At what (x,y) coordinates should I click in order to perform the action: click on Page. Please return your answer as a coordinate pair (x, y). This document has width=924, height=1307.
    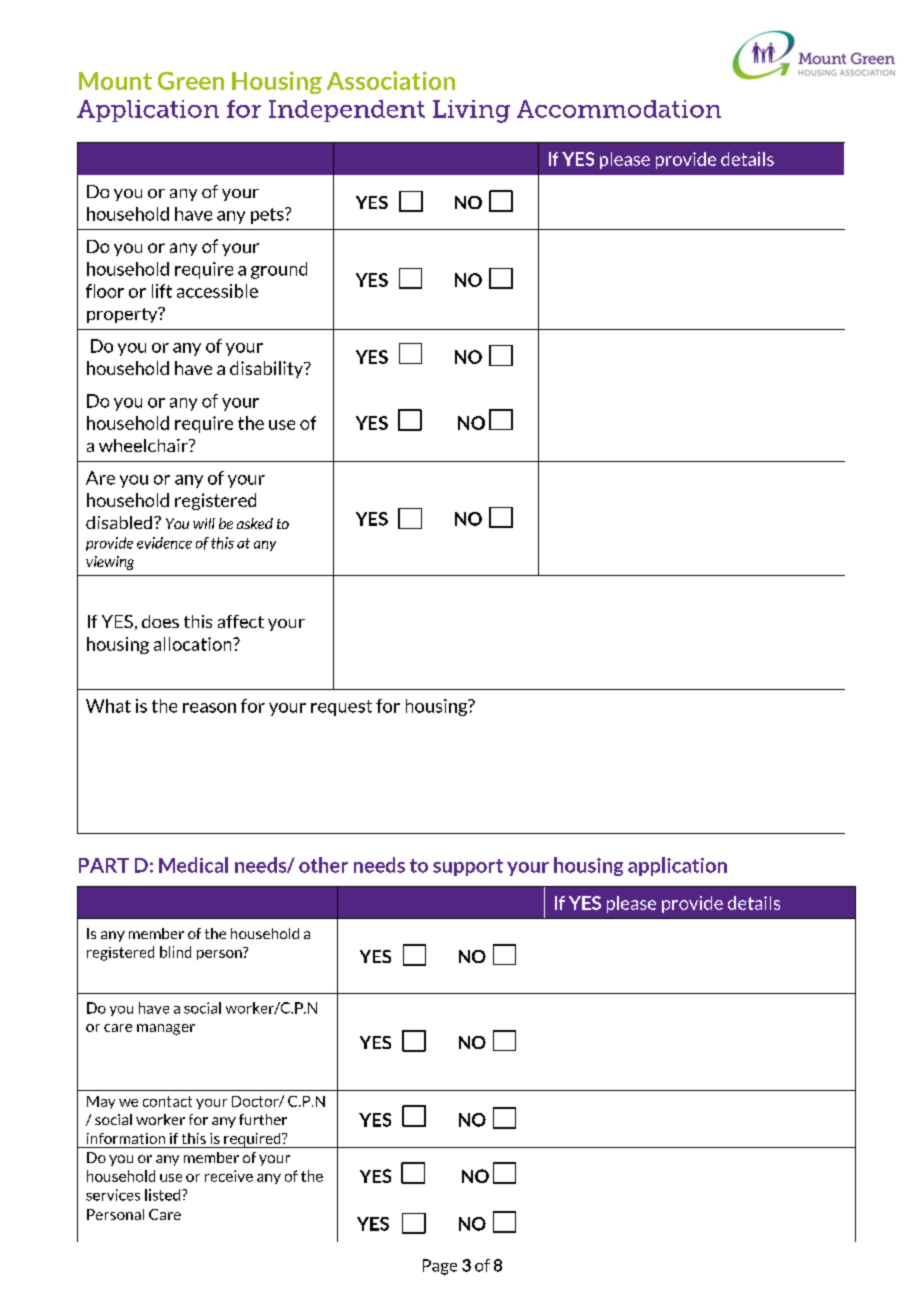
    Looking at the image, I should click on (440, 1267).
